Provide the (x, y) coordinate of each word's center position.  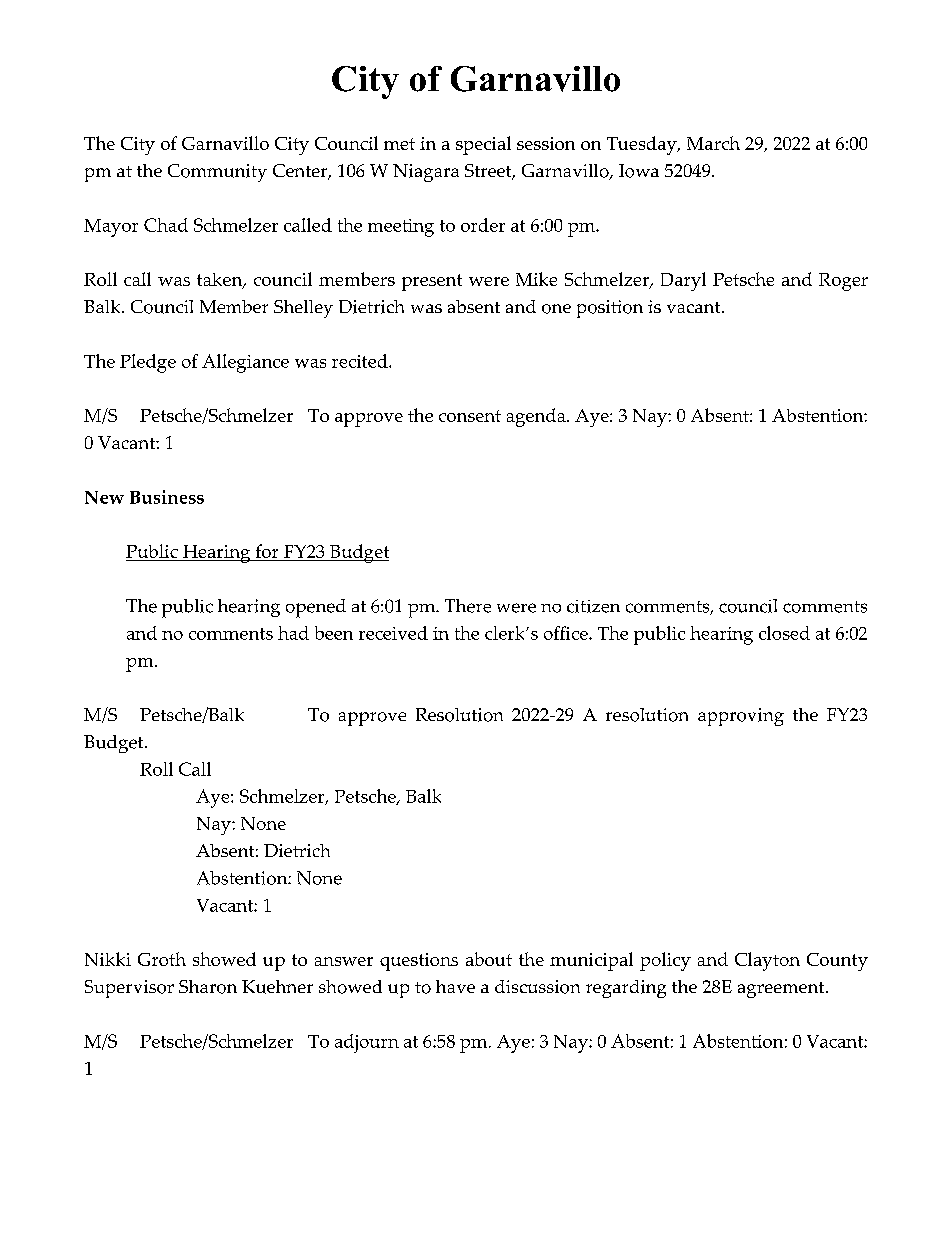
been (334, 633)
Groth (162, 959)
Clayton (767, 961)
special (483, 145)
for (267, 552)
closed (784, 633)
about (489, 959)
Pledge (148, 363)
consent (470, 416)
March (713, 143)
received (393, 633)
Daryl (683, 281)
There (468, 606)
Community (217, 173)
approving (741, 717)
